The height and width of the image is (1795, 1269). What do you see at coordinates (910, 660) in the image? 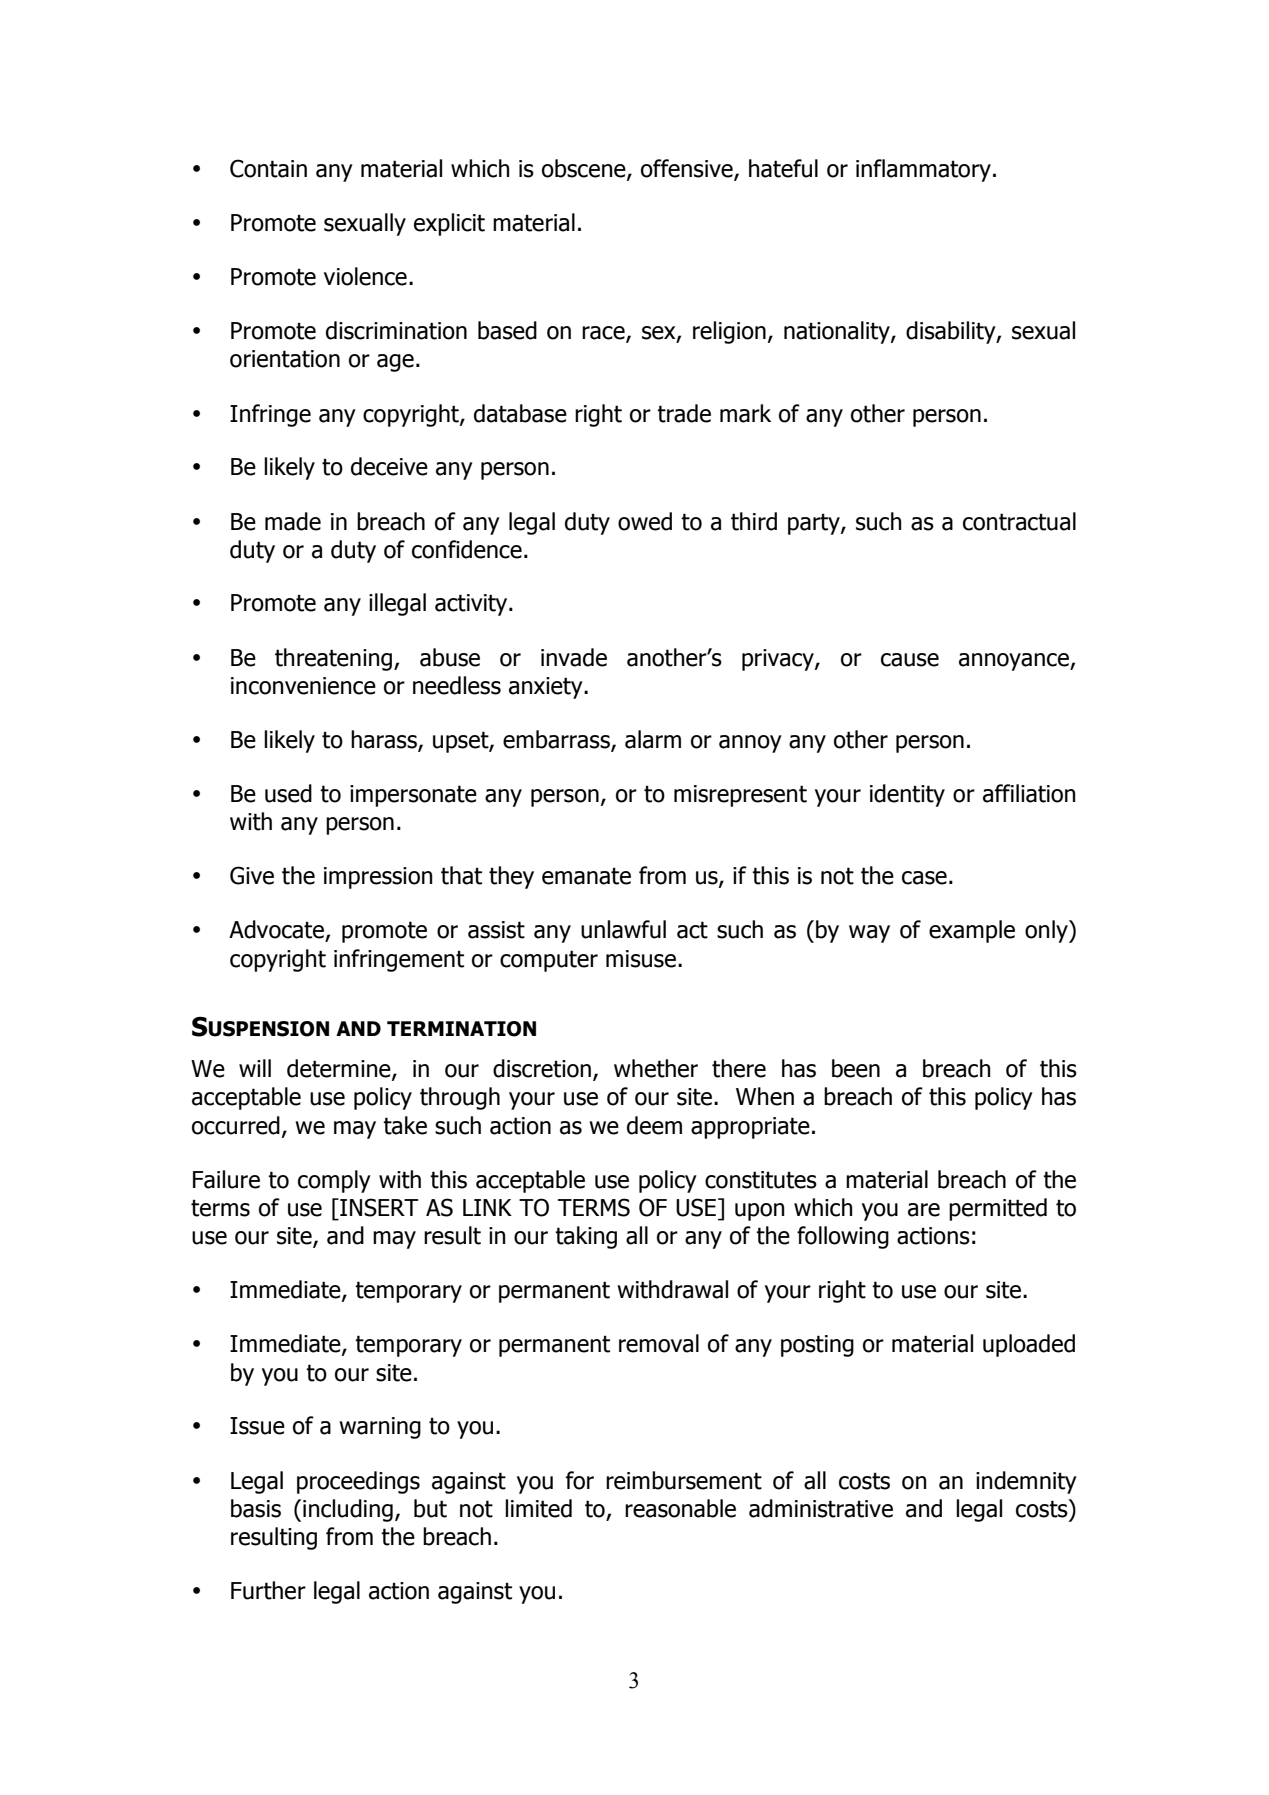
I see `cause` at bounding box center [910, 660].
